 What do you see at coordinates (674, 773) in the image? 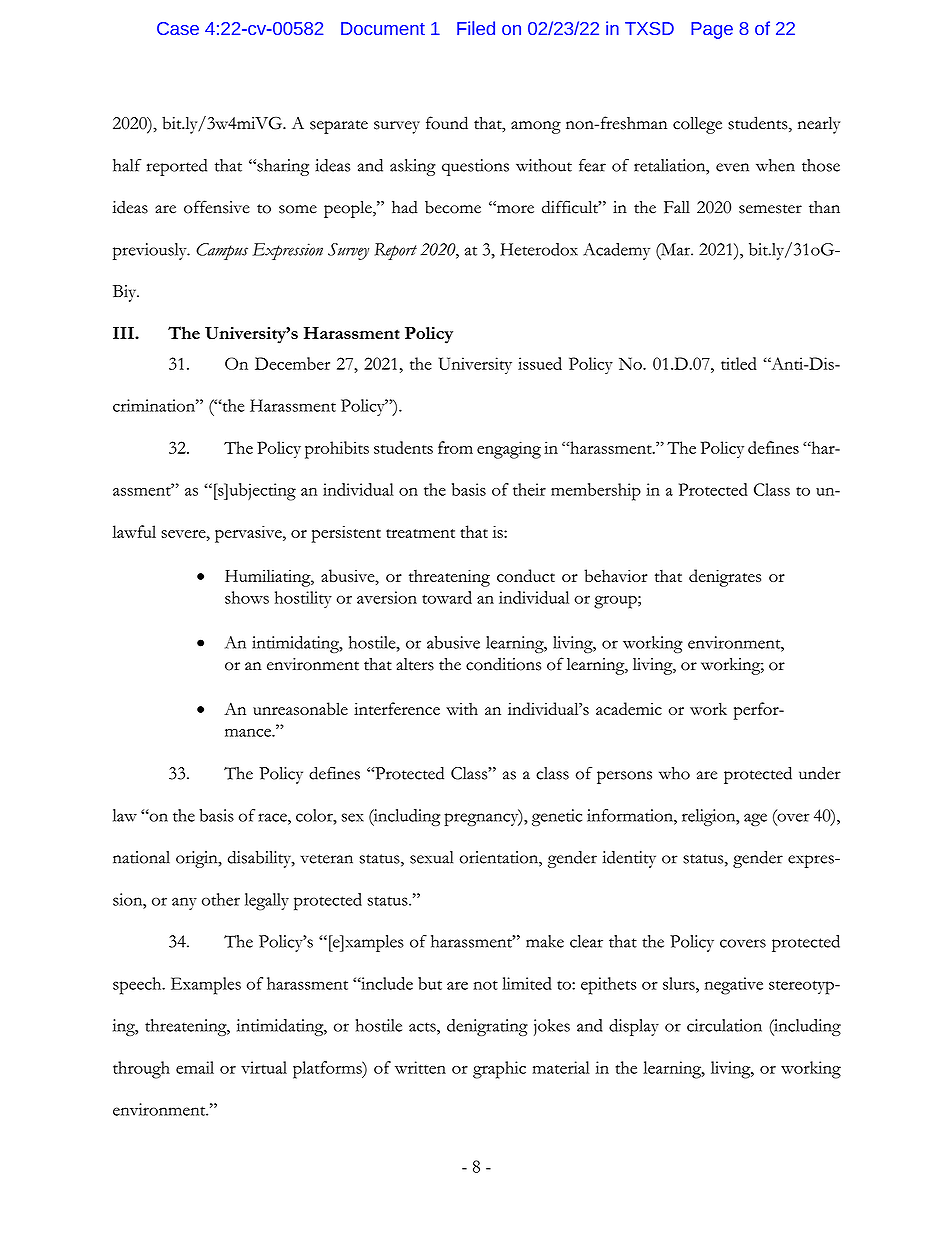
I see `who` at bounding box center [674, 773].
